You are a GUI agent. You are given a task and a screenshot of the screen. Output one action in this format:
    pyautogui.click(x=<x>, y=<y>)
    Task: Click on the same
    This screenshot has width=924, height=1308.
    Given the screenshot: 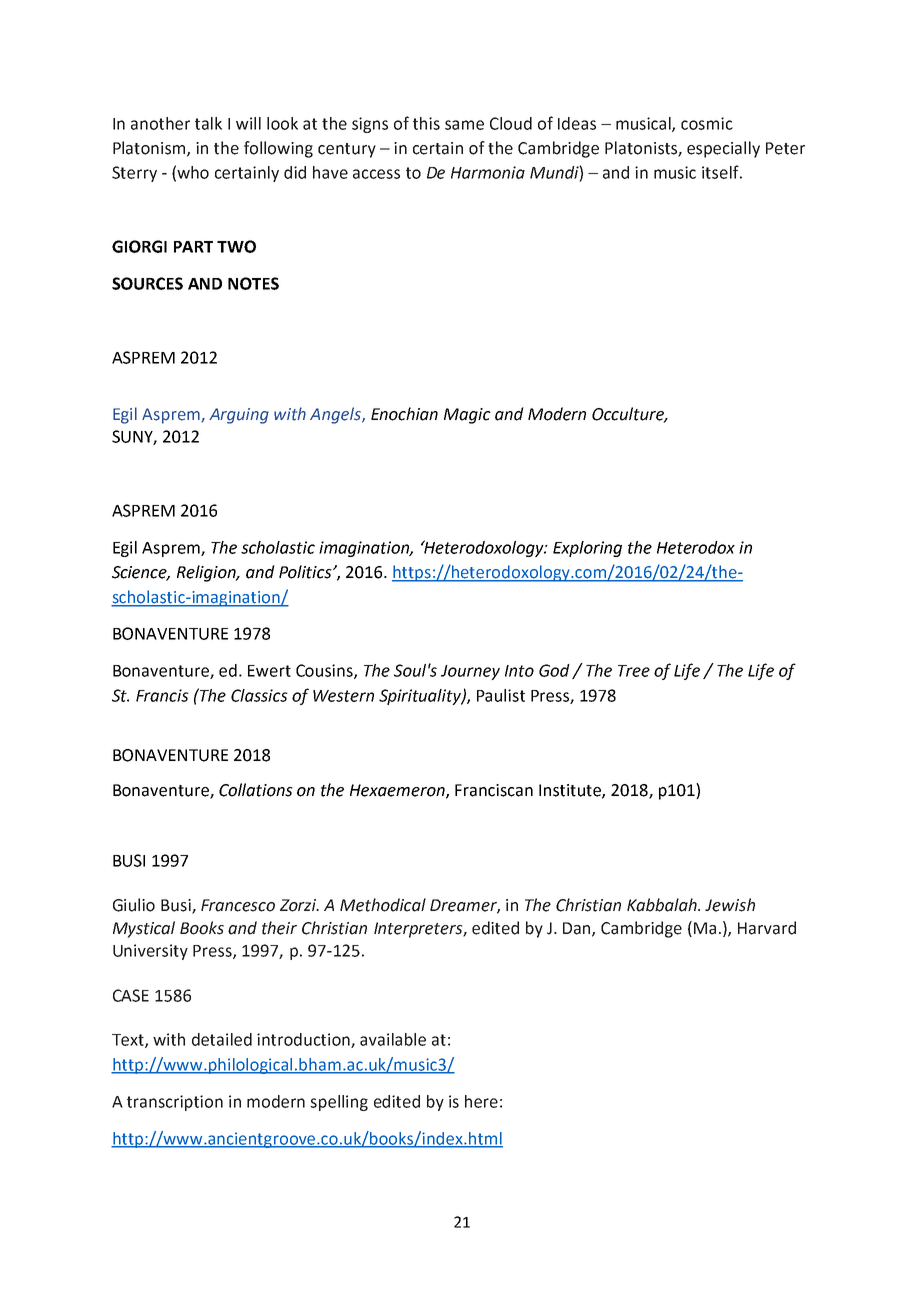 What is the action you would take?
    pyautogui.click(x=464, y=125)
